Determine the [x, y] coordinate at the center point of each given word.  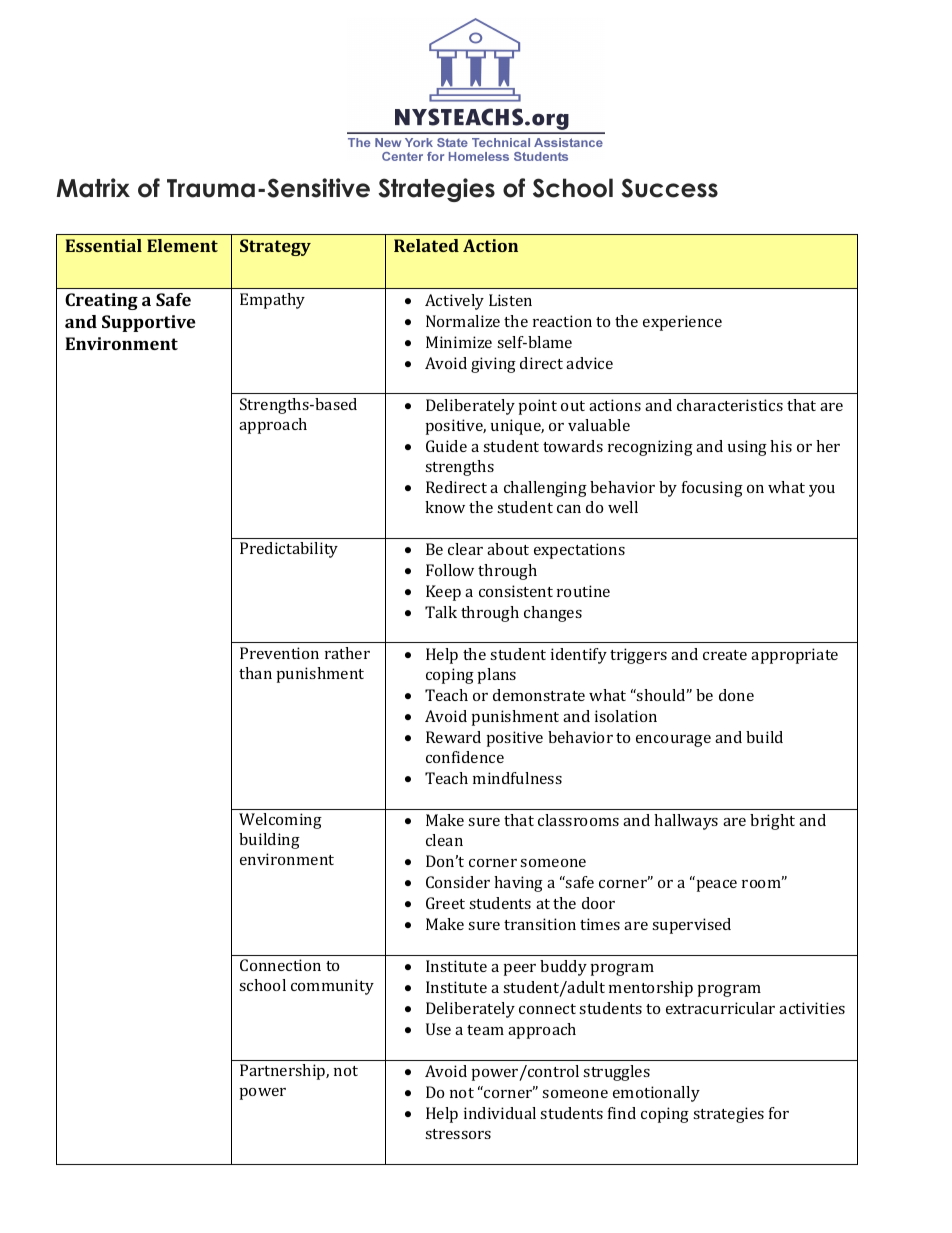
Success [669, 188]
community [332, 987]
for [779, 1113]
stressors [458, 1134]
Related [426, 245]
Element [182, 245]
